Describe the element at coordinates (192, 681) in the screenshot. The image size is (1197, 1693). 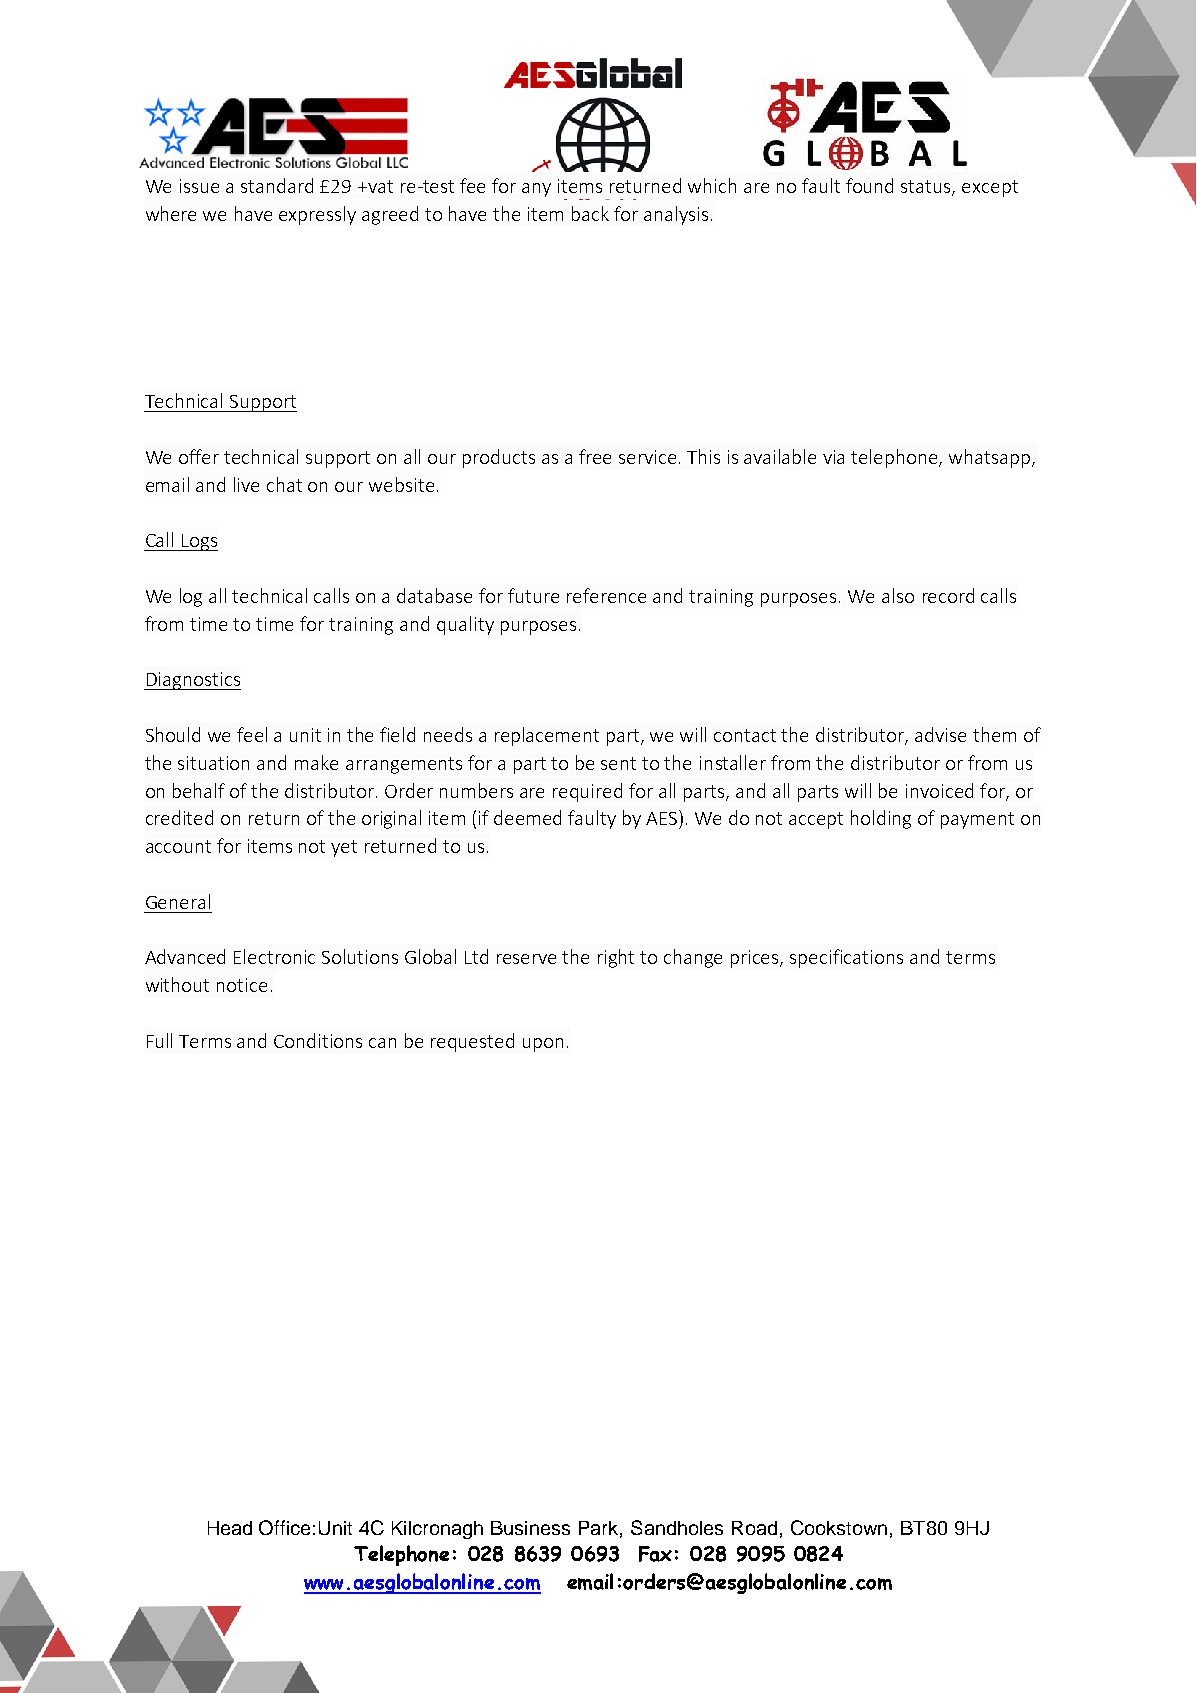
I see `Diagnostics` at that location.
